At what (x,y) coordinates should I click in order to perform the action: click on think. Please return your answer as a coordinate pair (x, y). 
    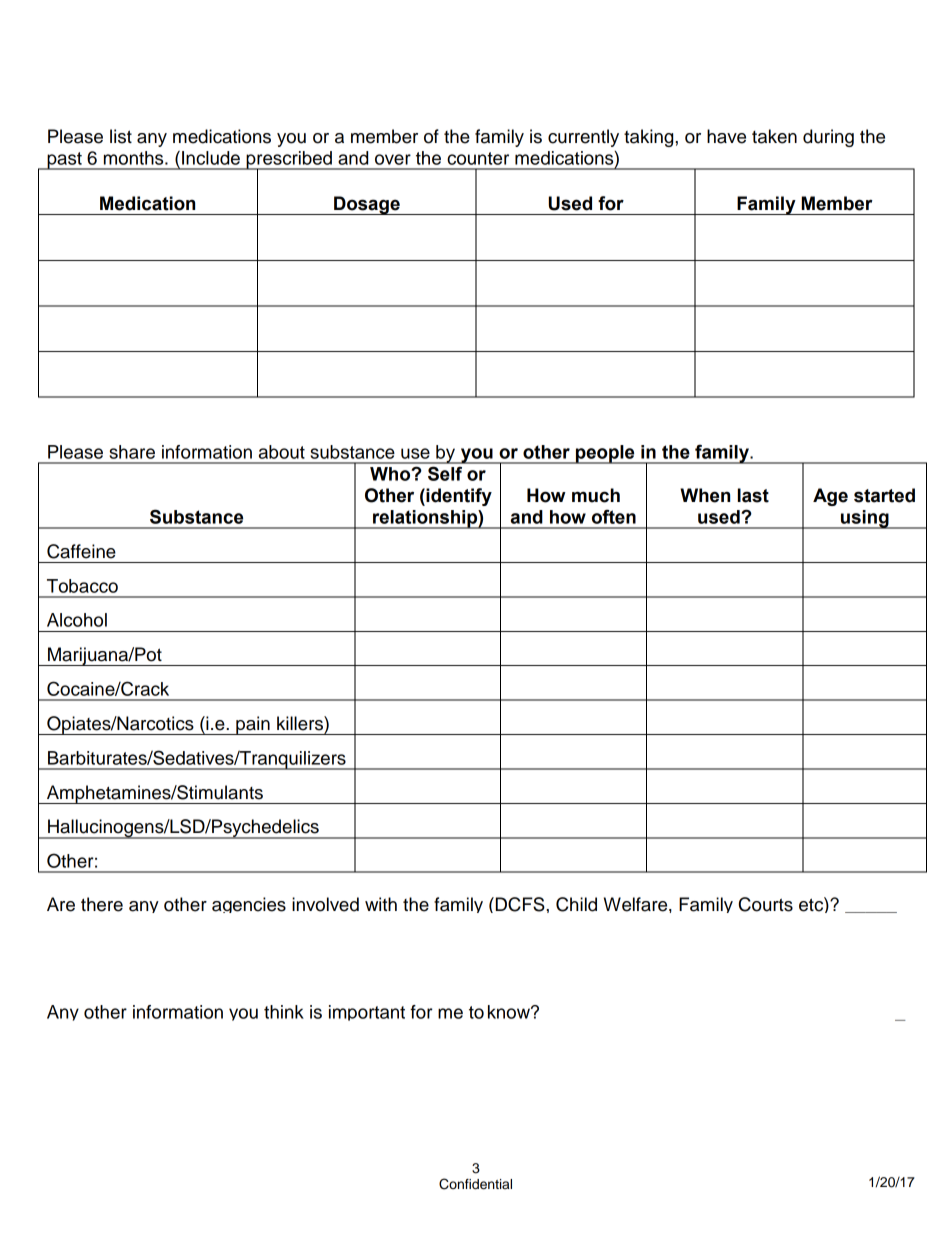
    Looking at the image, I should click on (284, 1012).
